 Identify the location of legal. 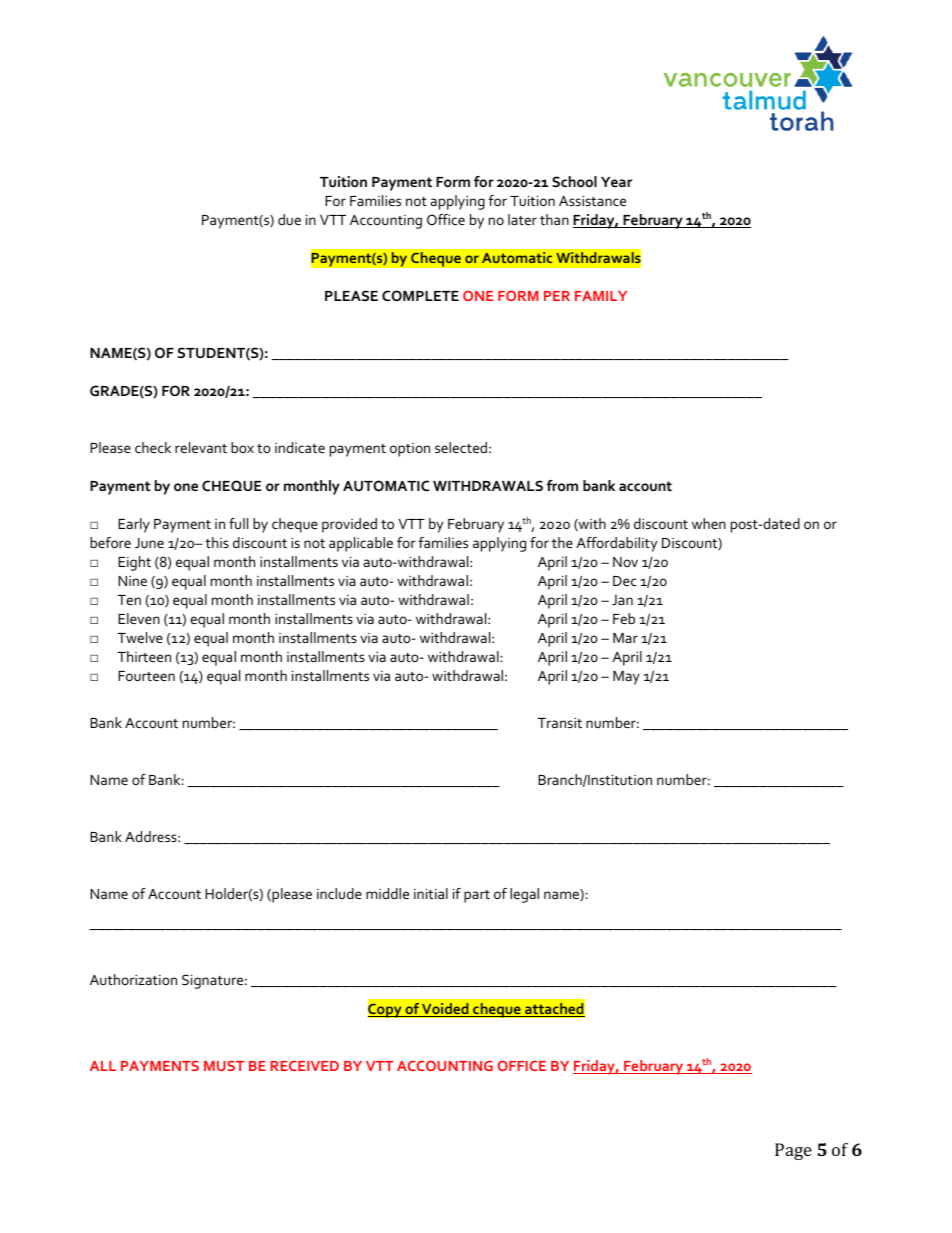
(524, 895).
